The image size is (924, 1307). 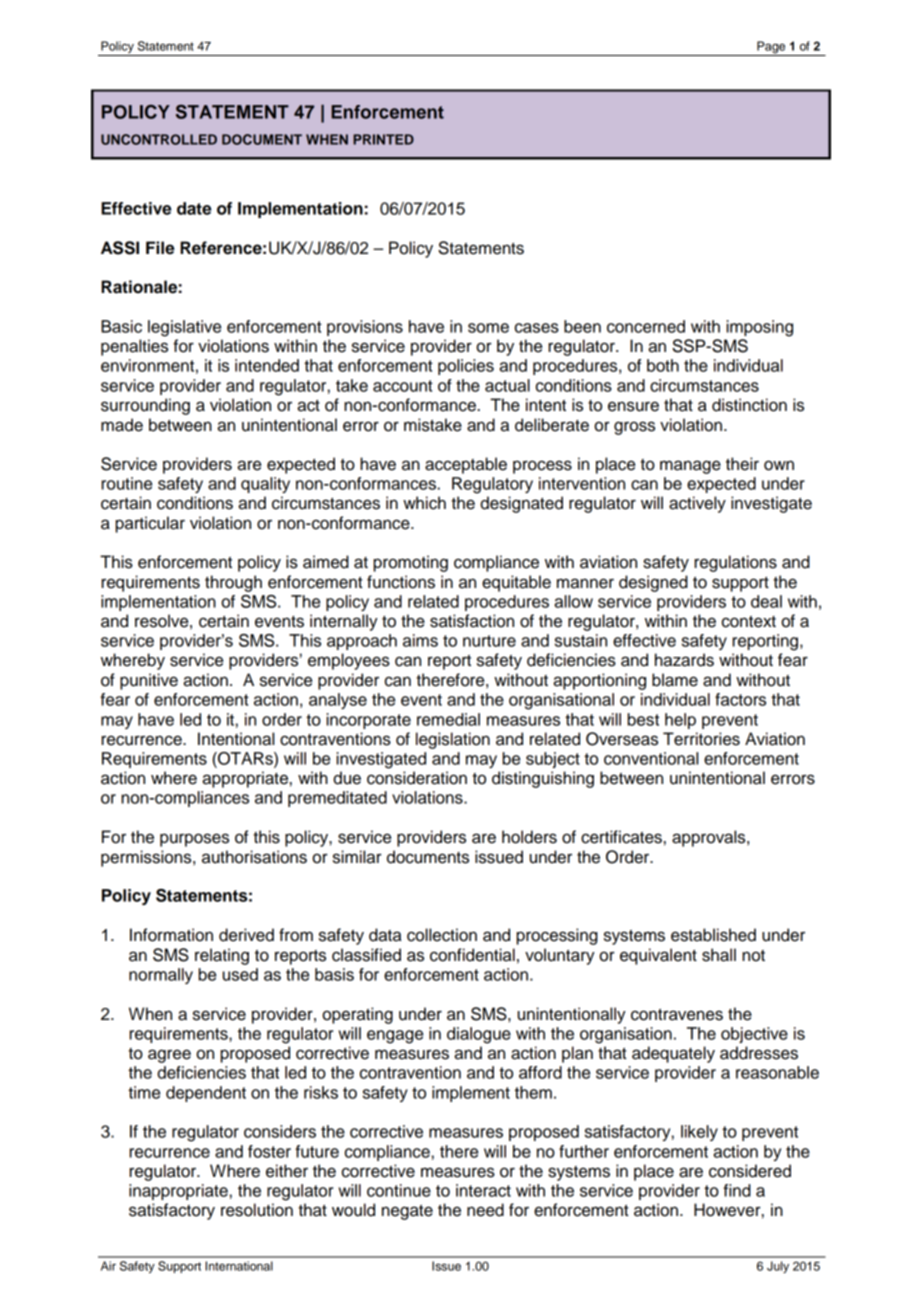 I want to click on purposes, so click(x=194, y=840).
